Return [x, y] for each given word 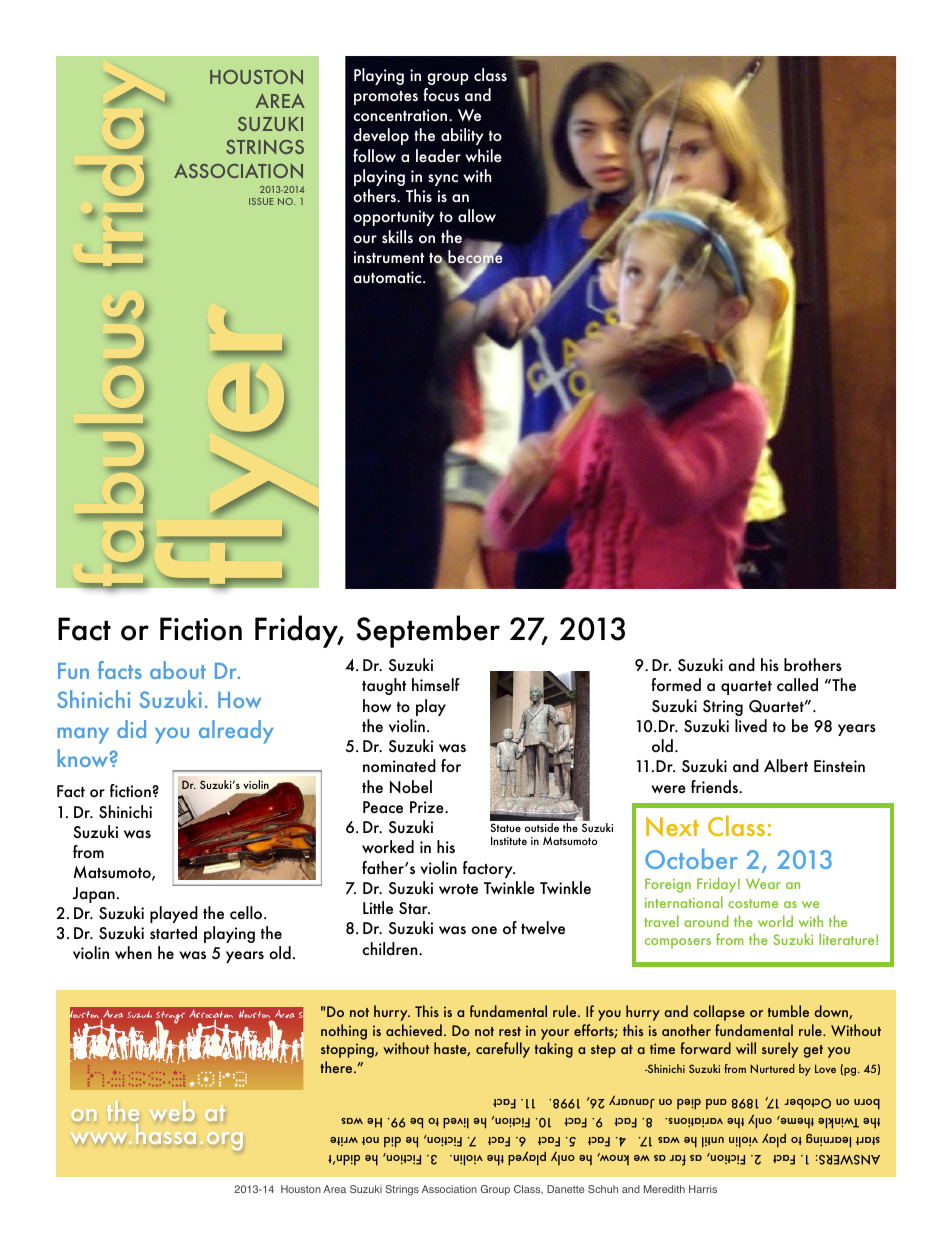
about [178, 670]
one [484, 930]
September [428, 631]
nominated [399, 766]
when [133, 953]
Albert [786, 765]
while [483, 155]
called [797, 684]
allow [477, 215]
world [775, 921]
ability [462, 136]
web [172, 1111]
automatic [388, 277]
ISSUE [261, 201]
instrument [389, 257]
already [236, 732]
